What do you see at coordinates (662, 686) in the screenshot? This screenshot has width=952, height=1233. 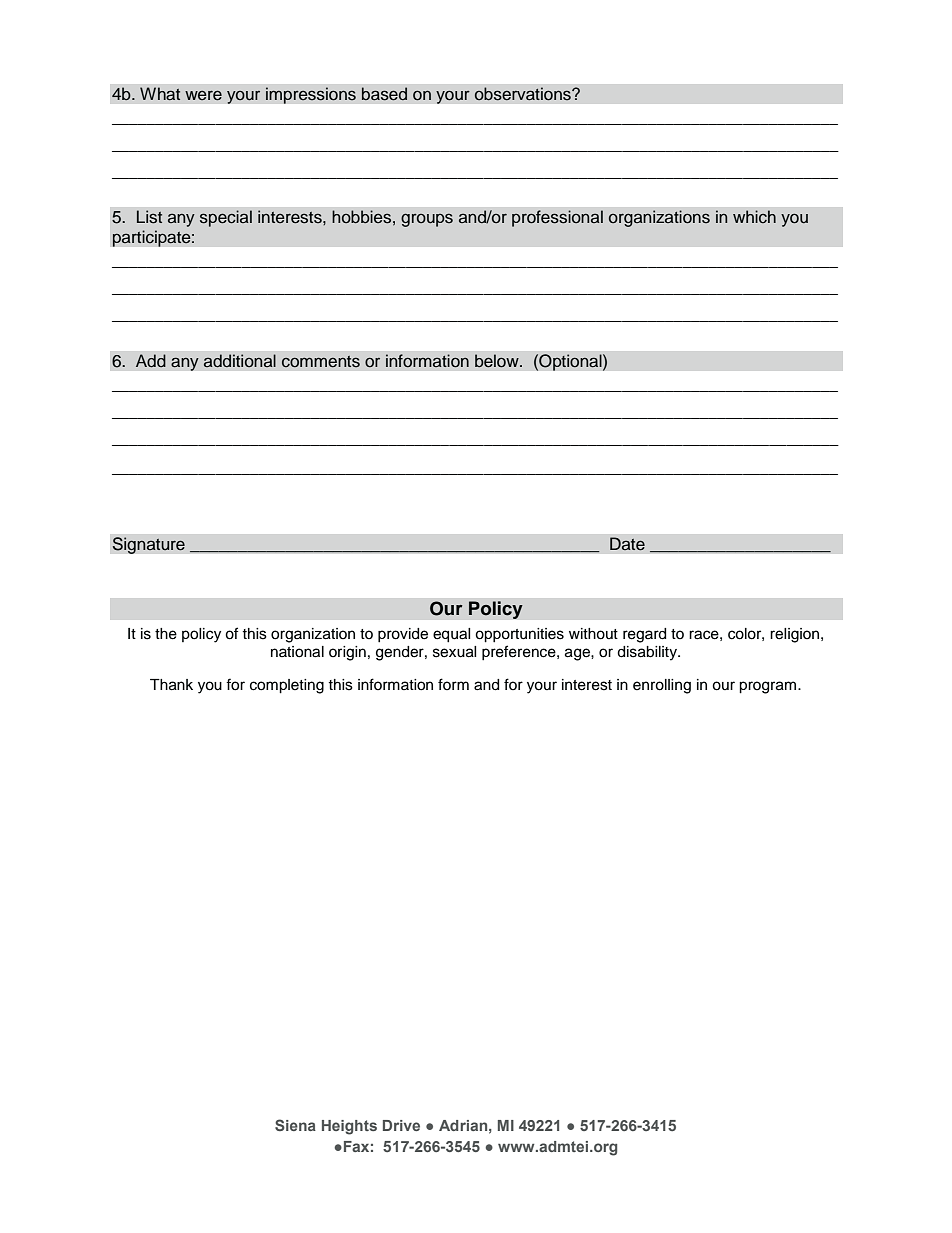 I see `enrolling` at bounding box center [662, 686].
